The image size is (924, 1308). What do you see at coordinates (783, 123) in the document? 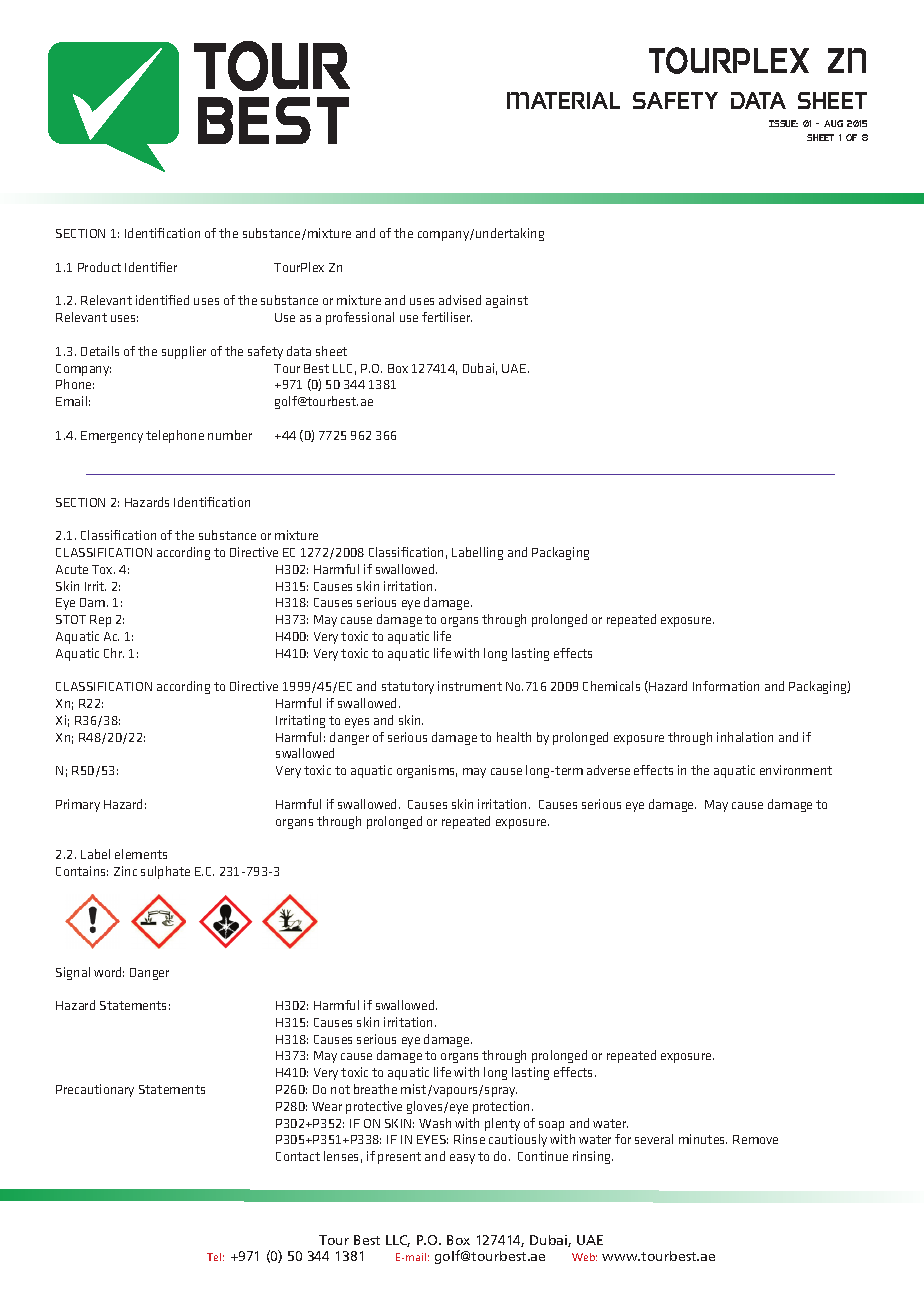
I see `Issue` at bounding box center [783, 123].
